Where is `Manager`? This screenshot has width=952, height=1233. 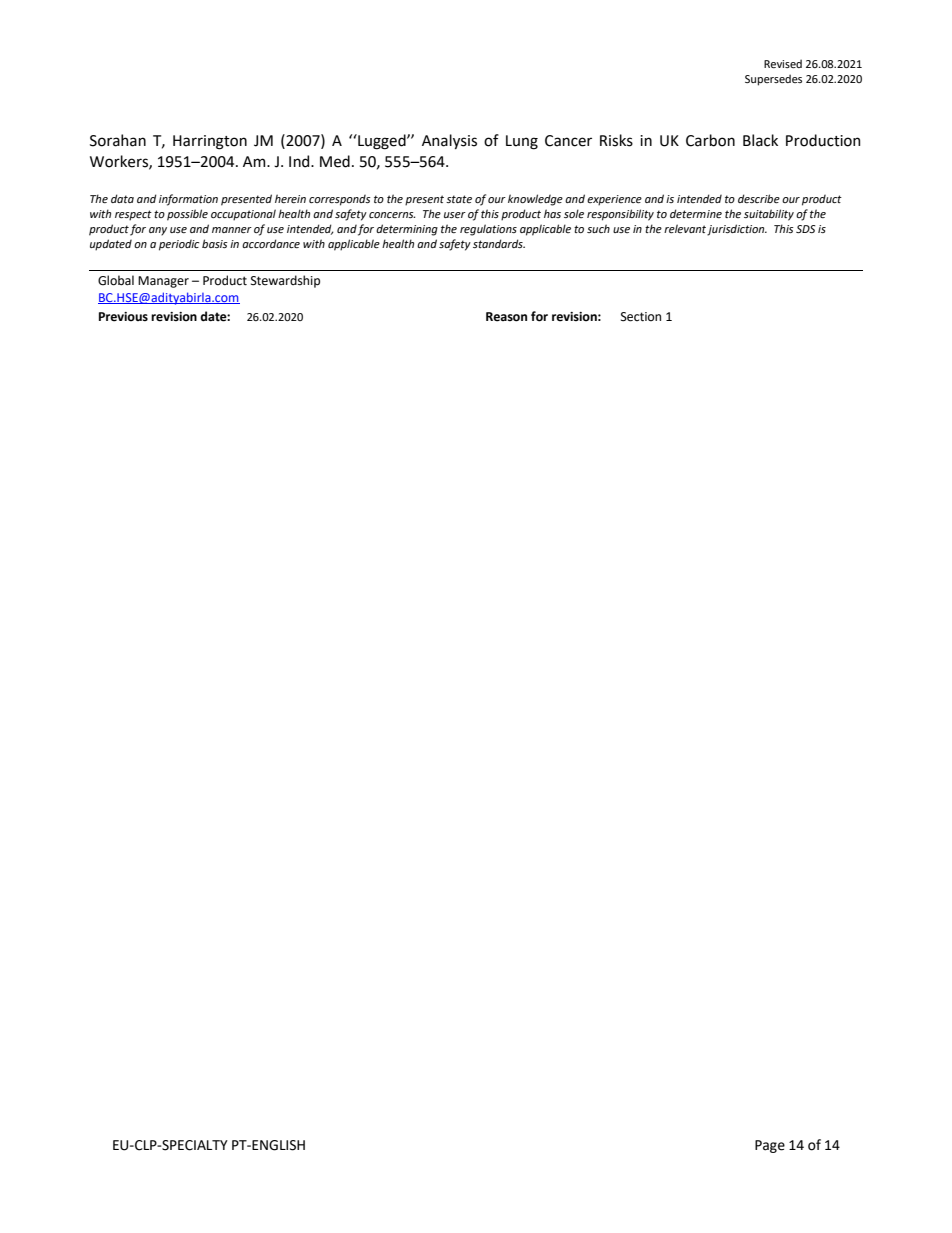
Manager is located at coordinates (163, 282).
